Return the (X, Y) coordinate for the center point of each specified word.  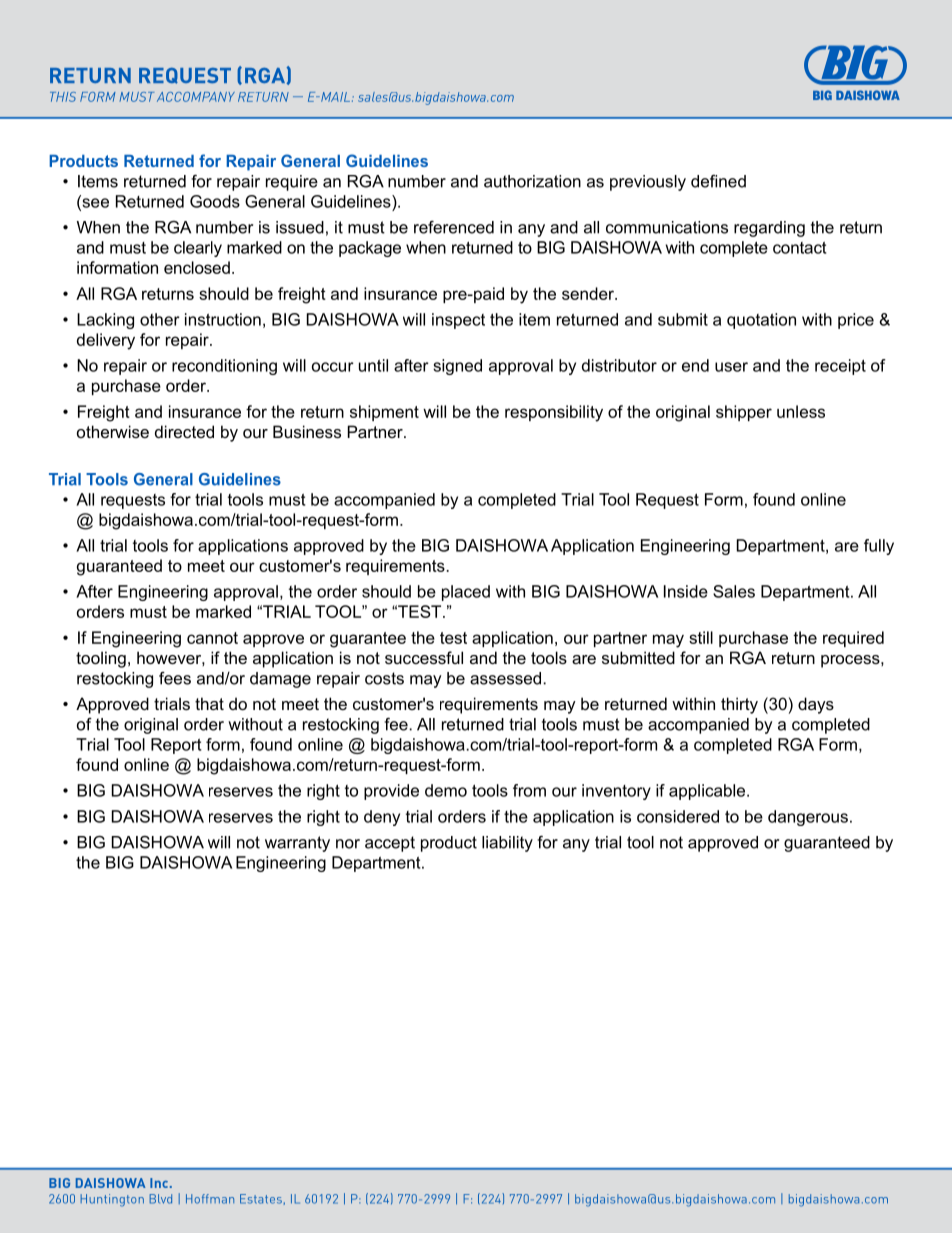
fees (175, 678)
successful (424, 657)
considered (678, 816)
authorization (532, 181)
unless (801, 411)
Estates (261, 1199)
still (701, 637)
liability (507, 844)
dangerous (808, 818)
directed (184, 431)
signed (457, 367)
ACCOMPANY (196, 97)
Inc (160, 1183)
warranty (297, 844)
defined (718, 181)
